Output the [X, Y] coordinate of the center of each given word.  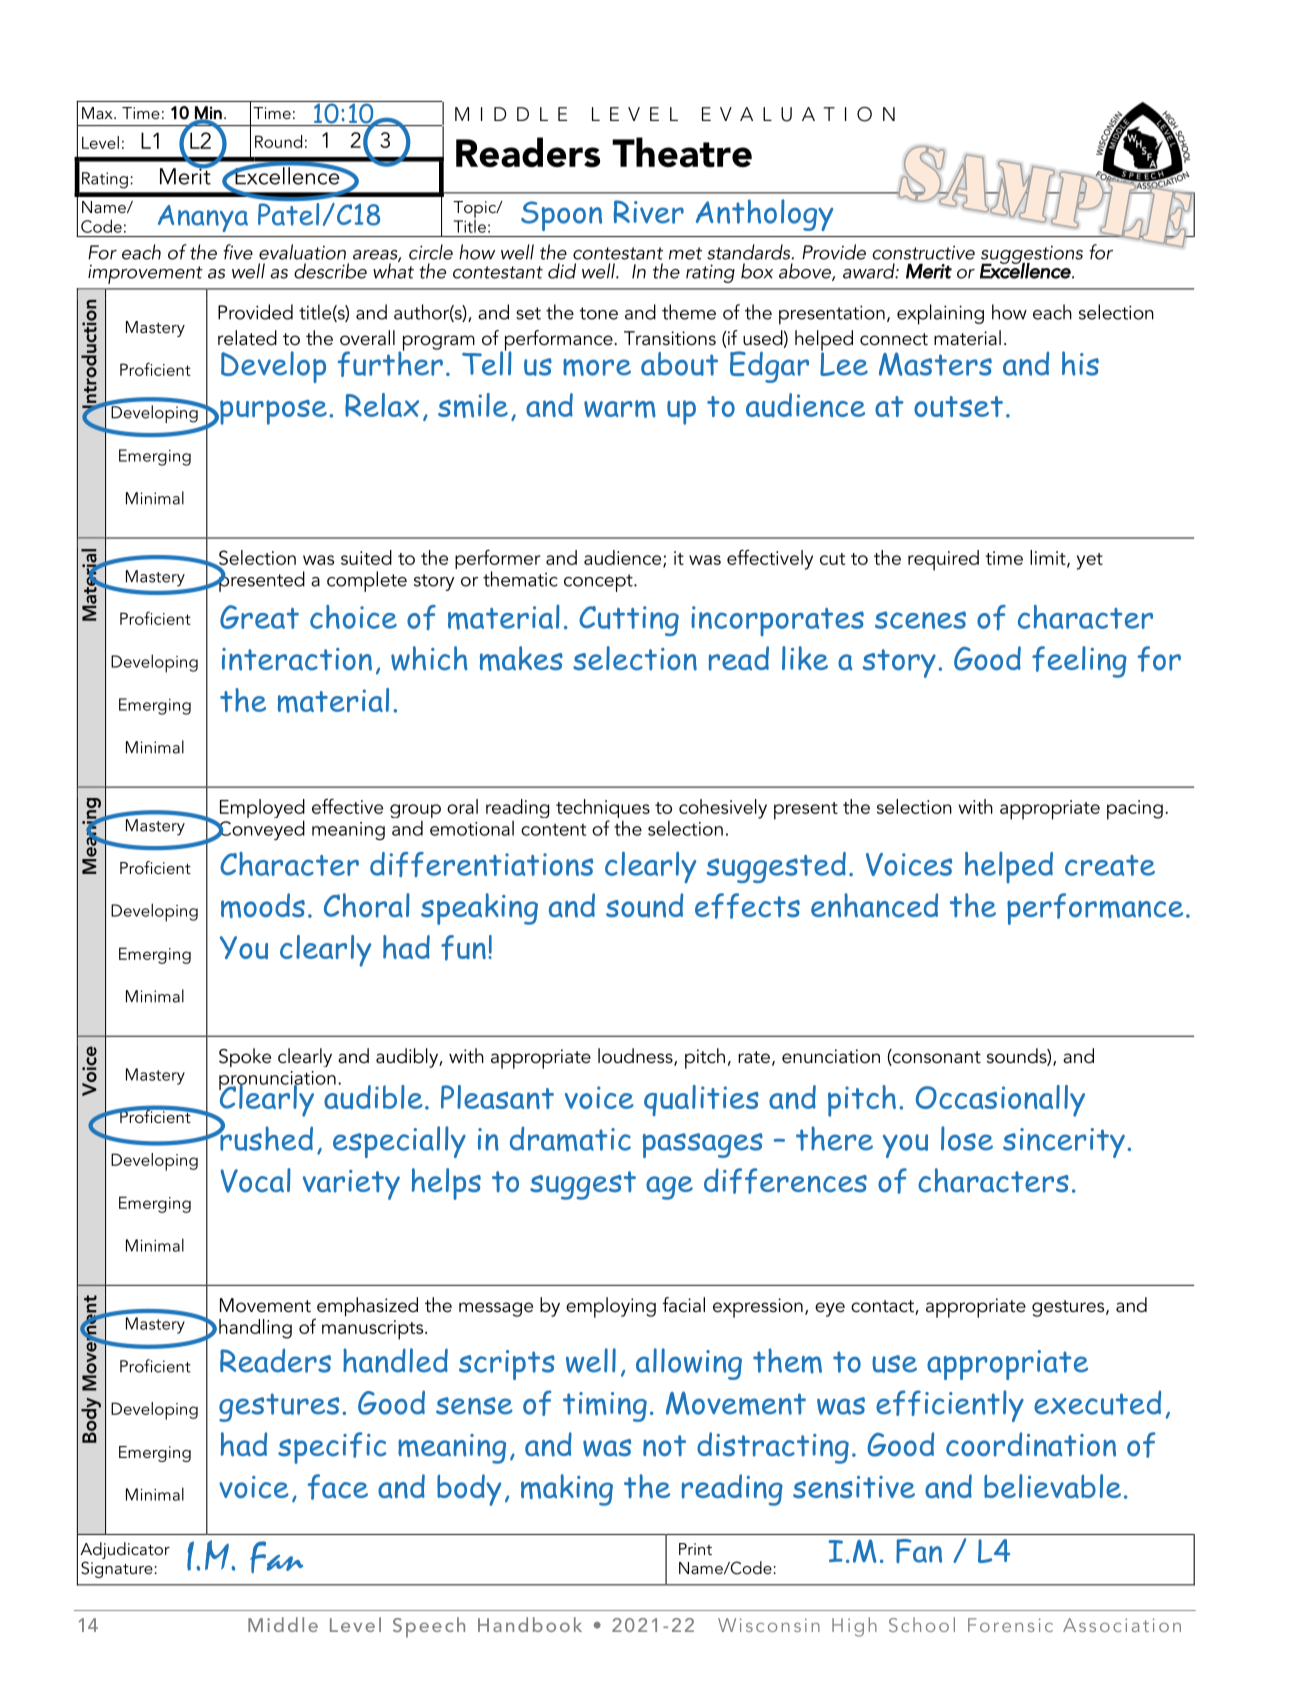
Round [278, 141]
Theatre [682, 152]
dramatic [570, 1139]
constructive [923, 252]
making [567, 1490]
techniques [603, 810]
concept [599, 583]
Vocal [256, 1180]
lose [967, 1138]
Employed [262, 810]
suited [366, 557]
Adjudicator [125, 1552]
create [1110, 865]
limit [1049, 558]
